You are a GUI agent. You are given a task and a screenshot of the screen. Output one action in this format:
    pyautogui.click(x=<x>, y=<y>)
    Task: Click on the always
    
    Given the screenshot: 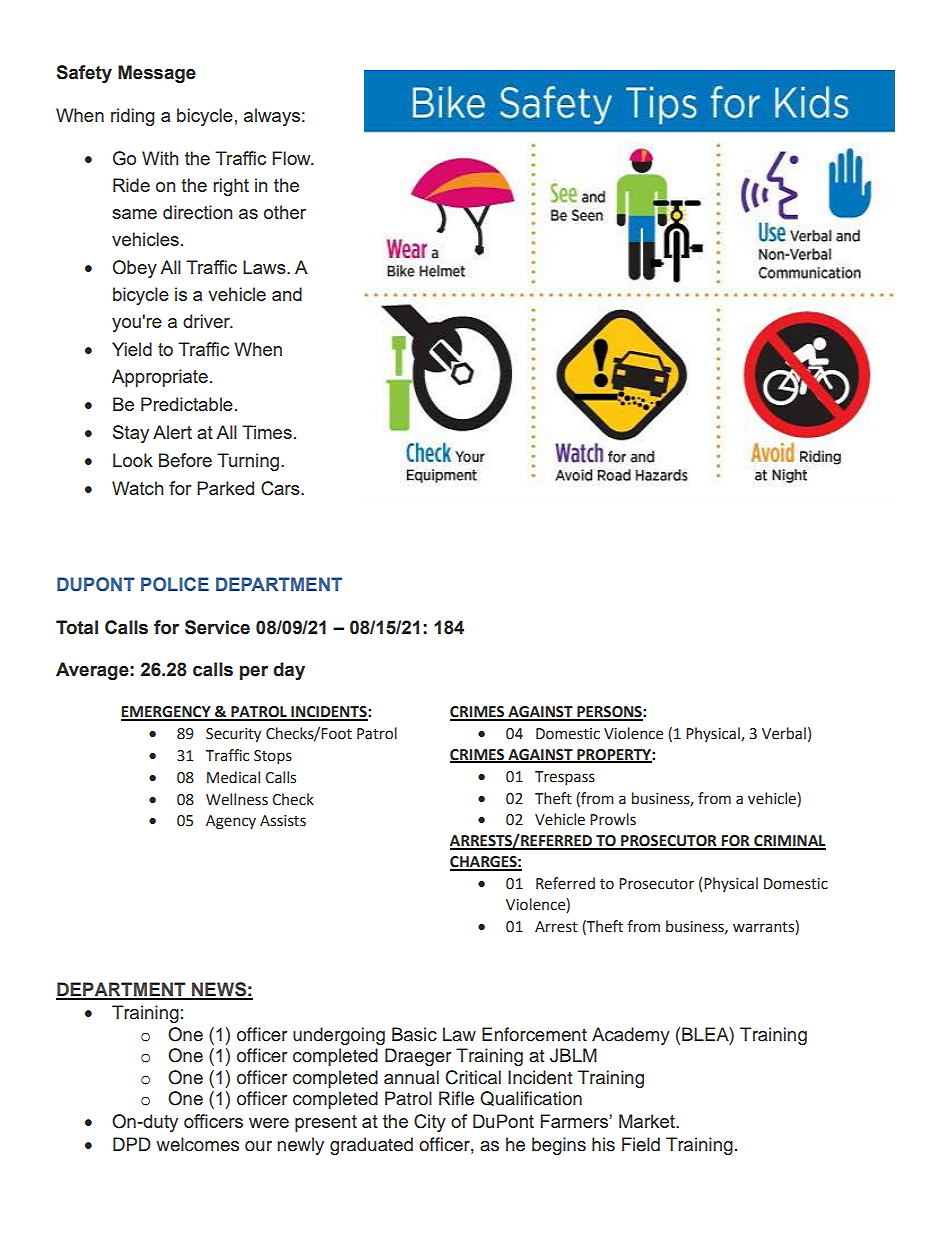 What is the action you would take?
    pyautogui.click(x=272, y=117)
